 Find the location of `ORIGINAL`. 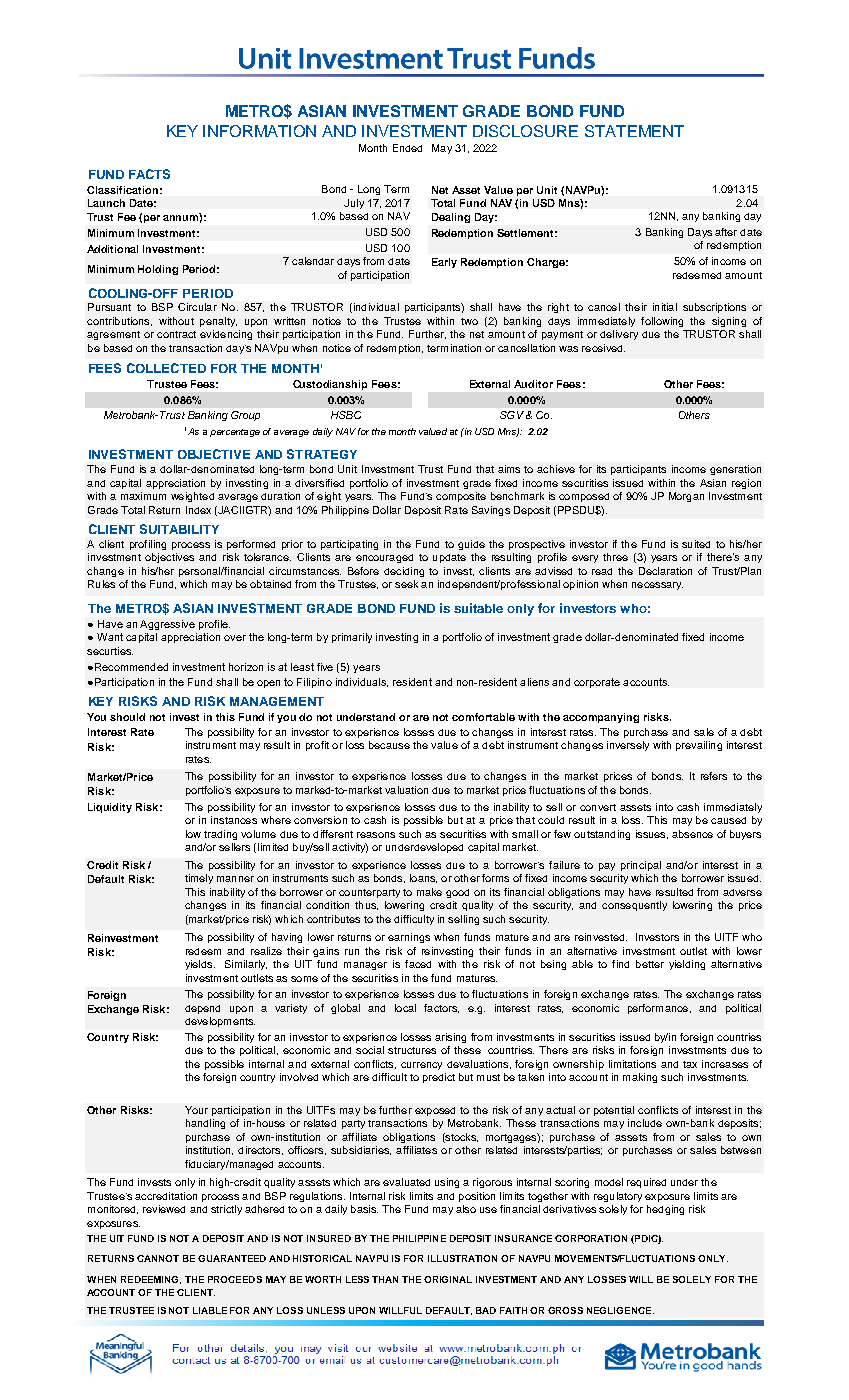

ORIGINAL is located at coordinates (448, 1279).
